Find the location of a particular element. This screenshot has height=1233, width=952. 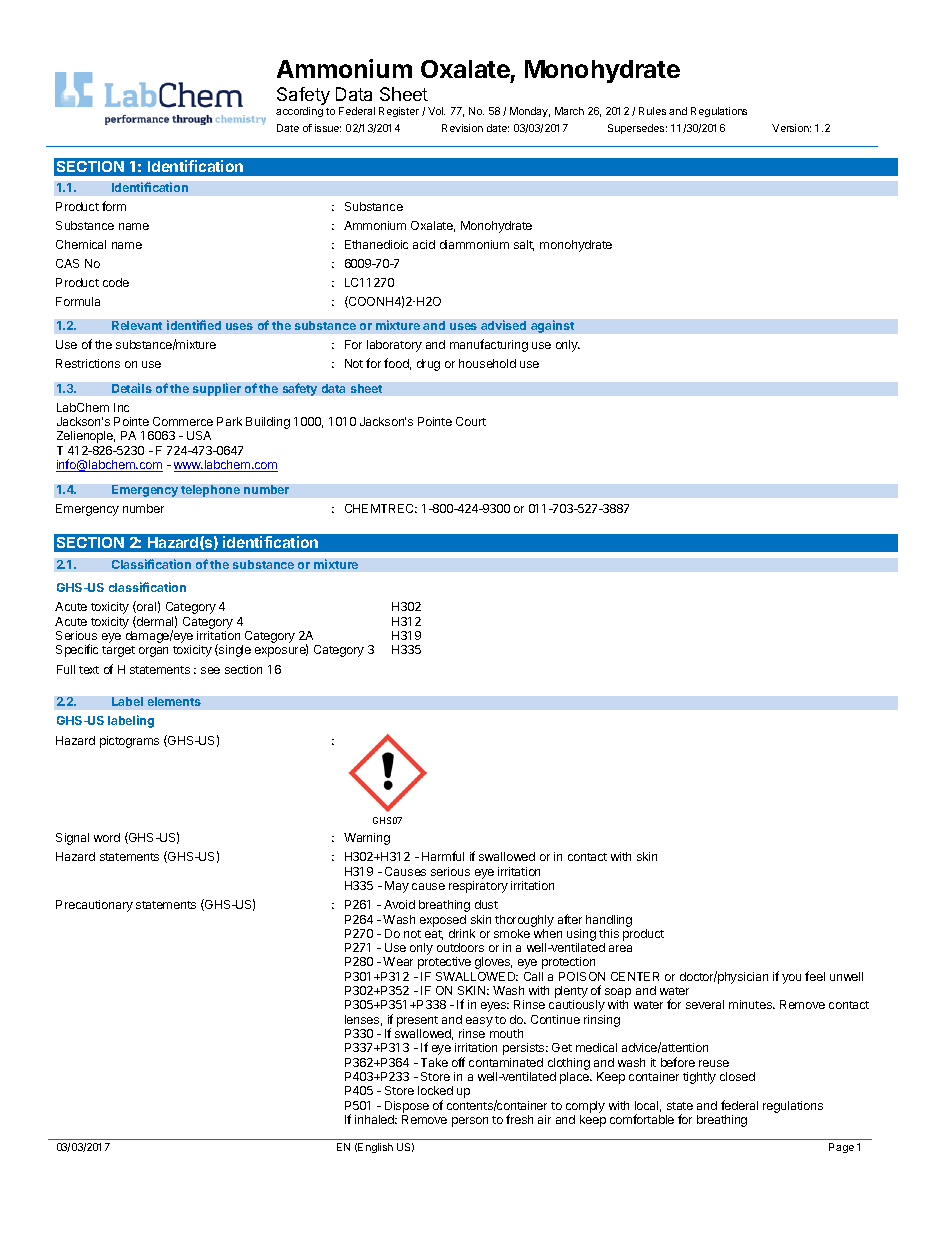

Dispose is located at coordinates (407, 1107).
